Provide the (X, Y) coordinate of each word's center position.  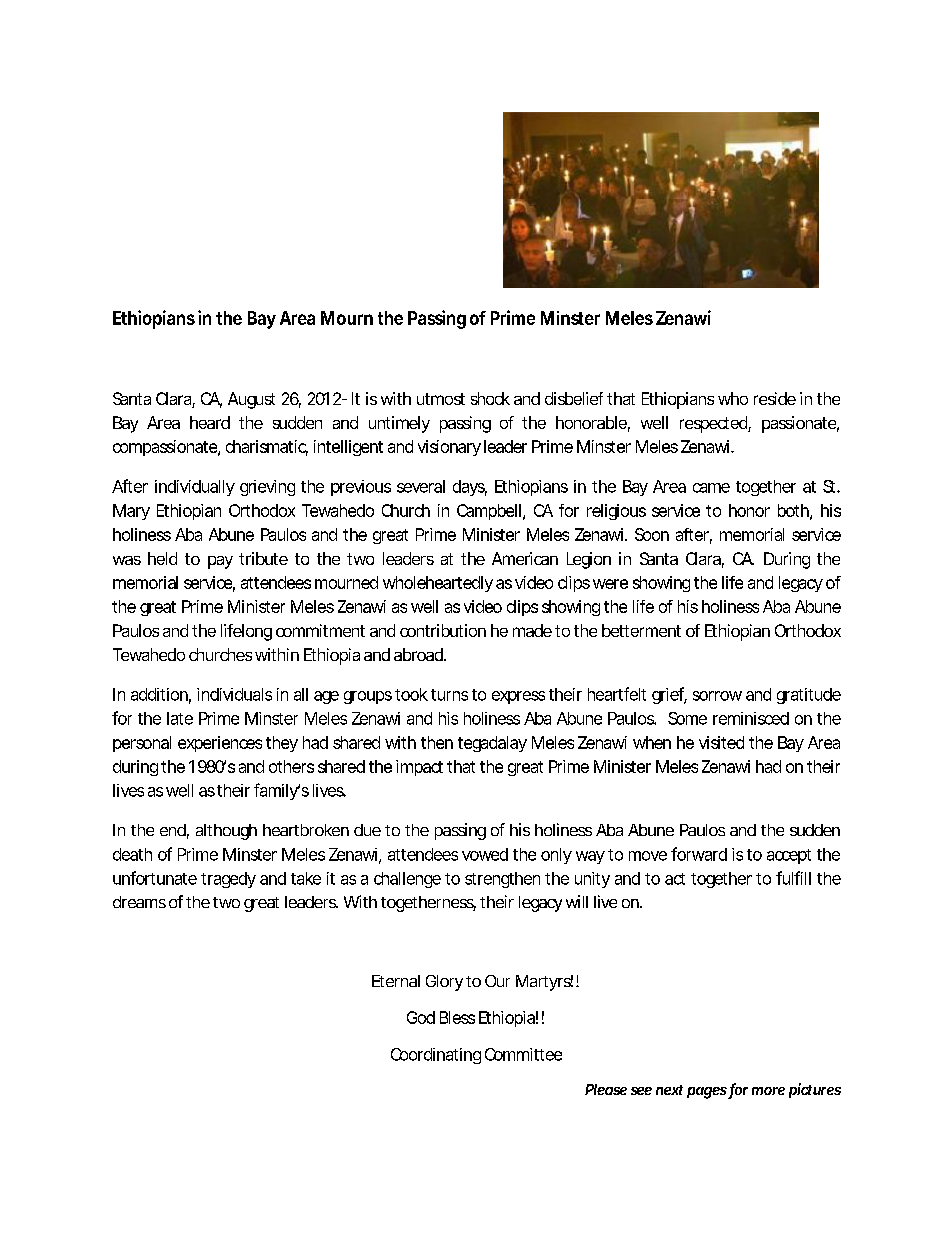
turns (449, 695)
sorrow (717, 696)
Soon (652, 534)
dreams (139, 902)
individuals (234, 694)
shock (490, 398)
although (226, 832)
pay (220, 562)
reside (775, 398)
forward (699, 854)
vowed (485, 854)
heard (210, 422)
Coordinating (436, 1056)
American (525, 558)
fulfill (793, 878)
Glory (444, 983)
